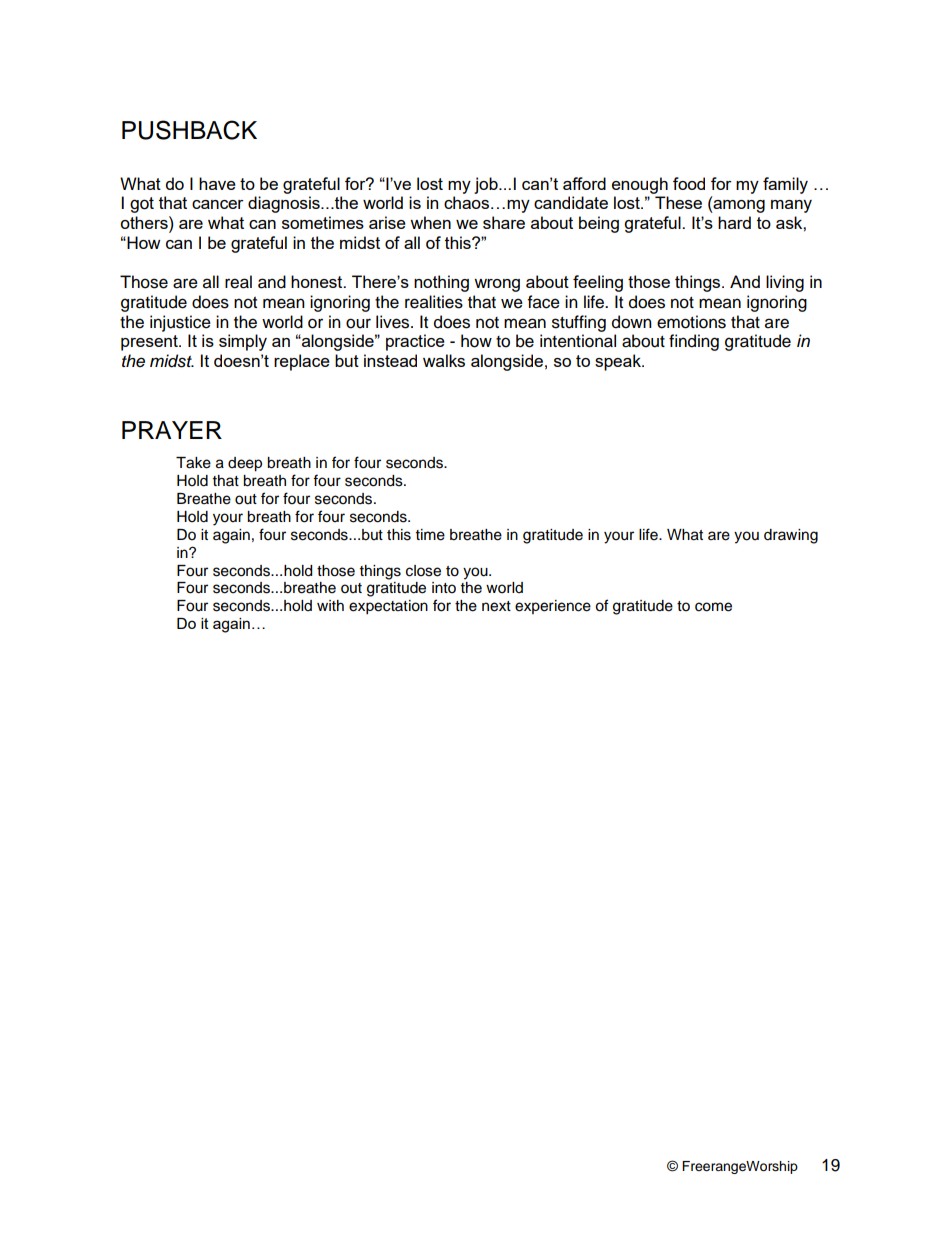 This document has width=952, height=1233. Describe the element at coordinates (584, 183) in the document. I see `afford` at that location.
